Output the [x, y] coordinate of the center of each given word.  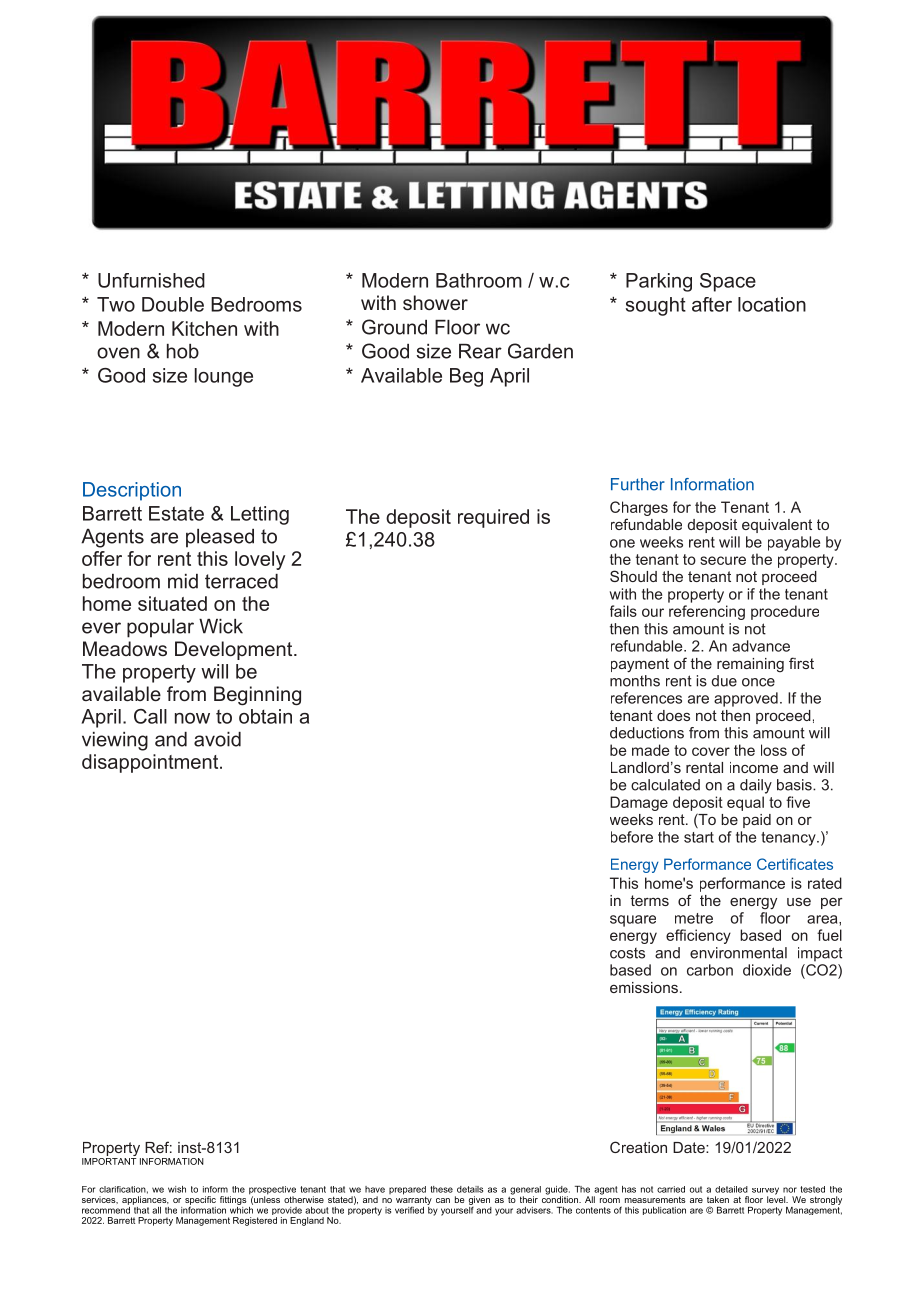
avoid [217, 739]
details [470, 1189]
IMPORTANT [109, 1161]
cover [711, 751]
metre [694, 918]
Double [173, 304]
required [493, 518]
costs [627, 953]
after [712, 304]
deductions [647, 733]
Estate [176, 513]
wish [177, 1189]
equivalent [777, 526]
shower [435, 302]
